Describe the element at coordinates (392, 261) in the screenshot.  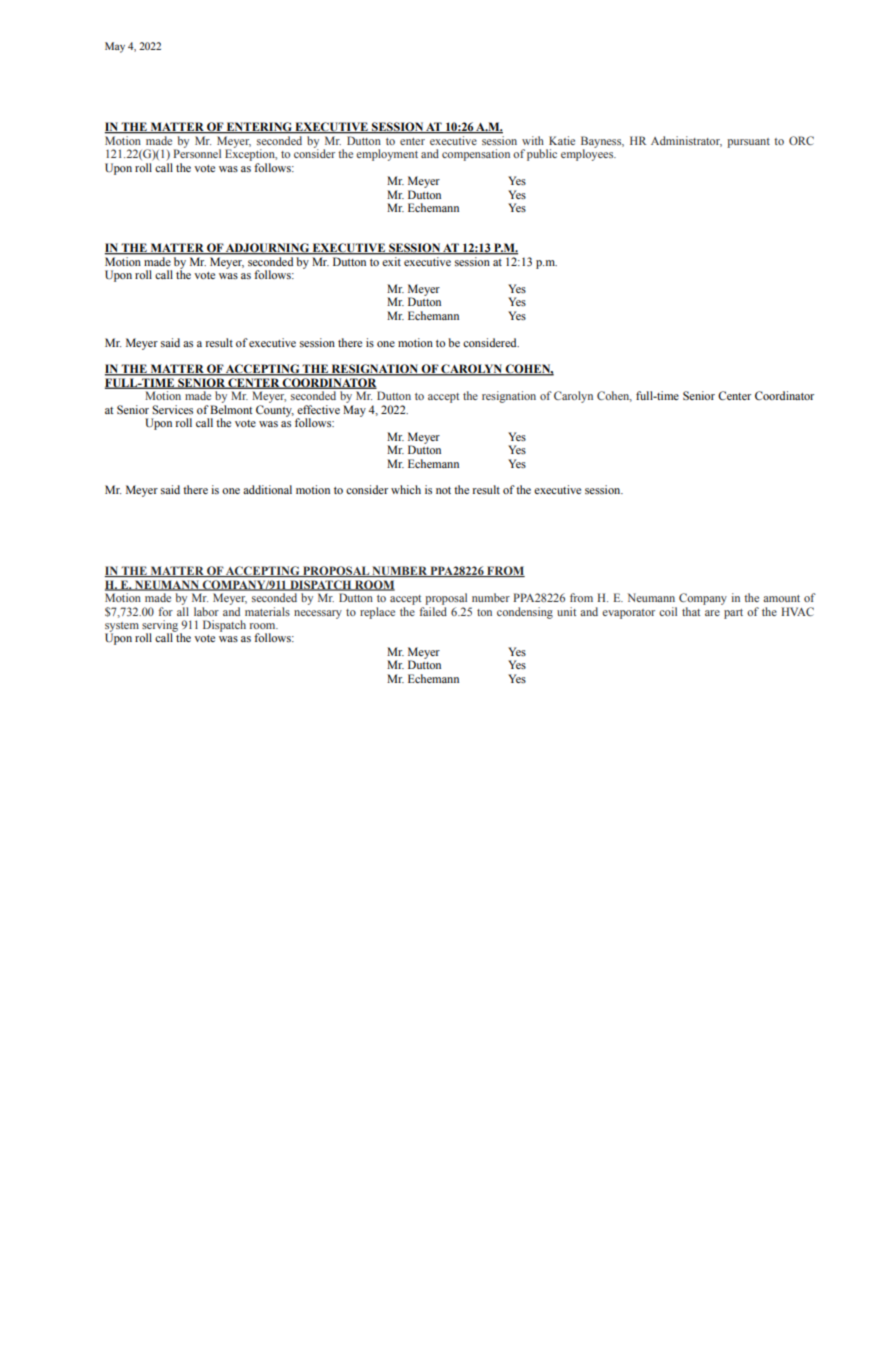
I see `exit` at that location.
